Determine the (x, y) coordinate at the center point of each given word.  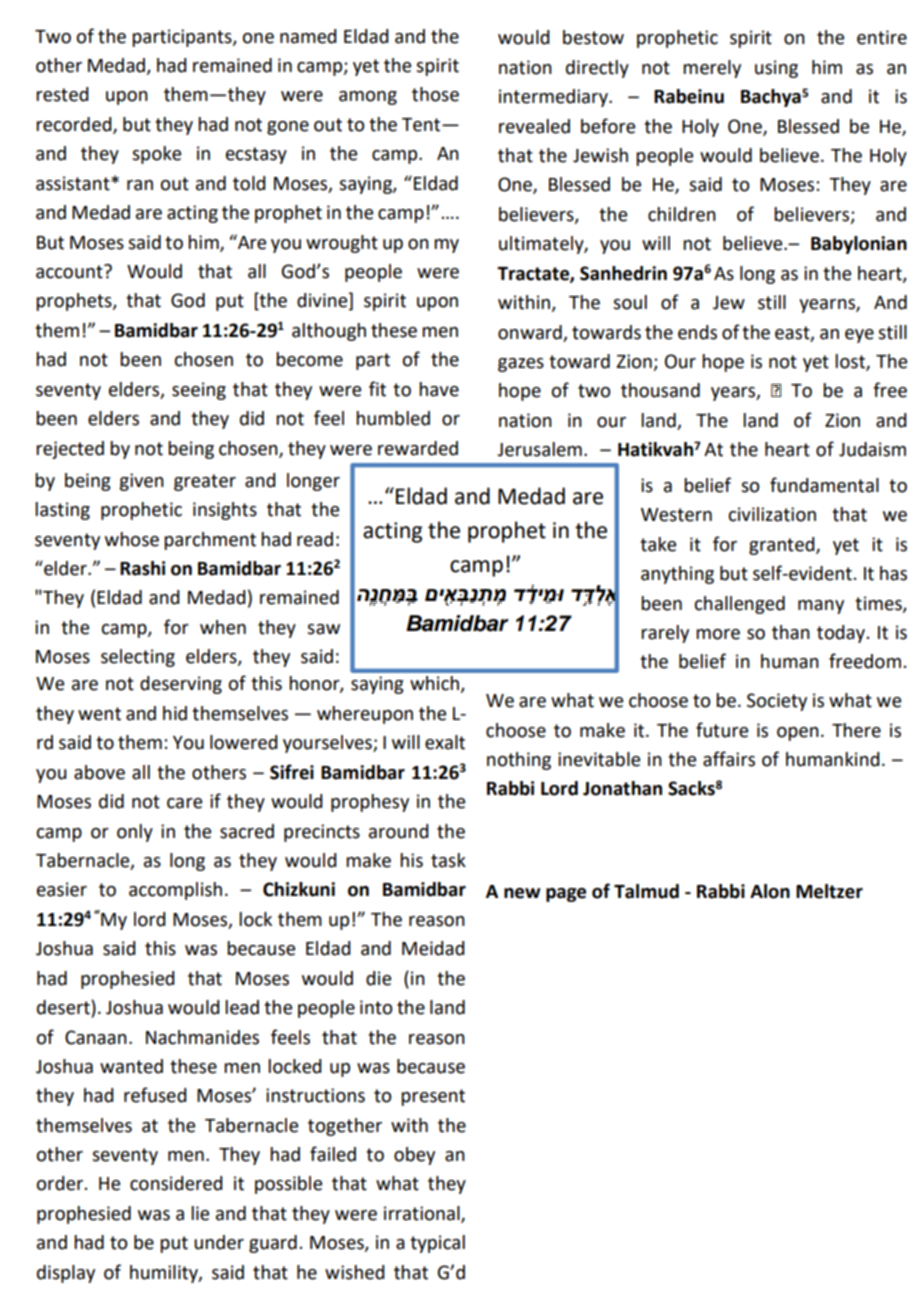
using (776, 69)
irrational (423, 1214)
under (219, 1242)
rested (62, 94)
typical (437, 1244)
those (435, 94)
